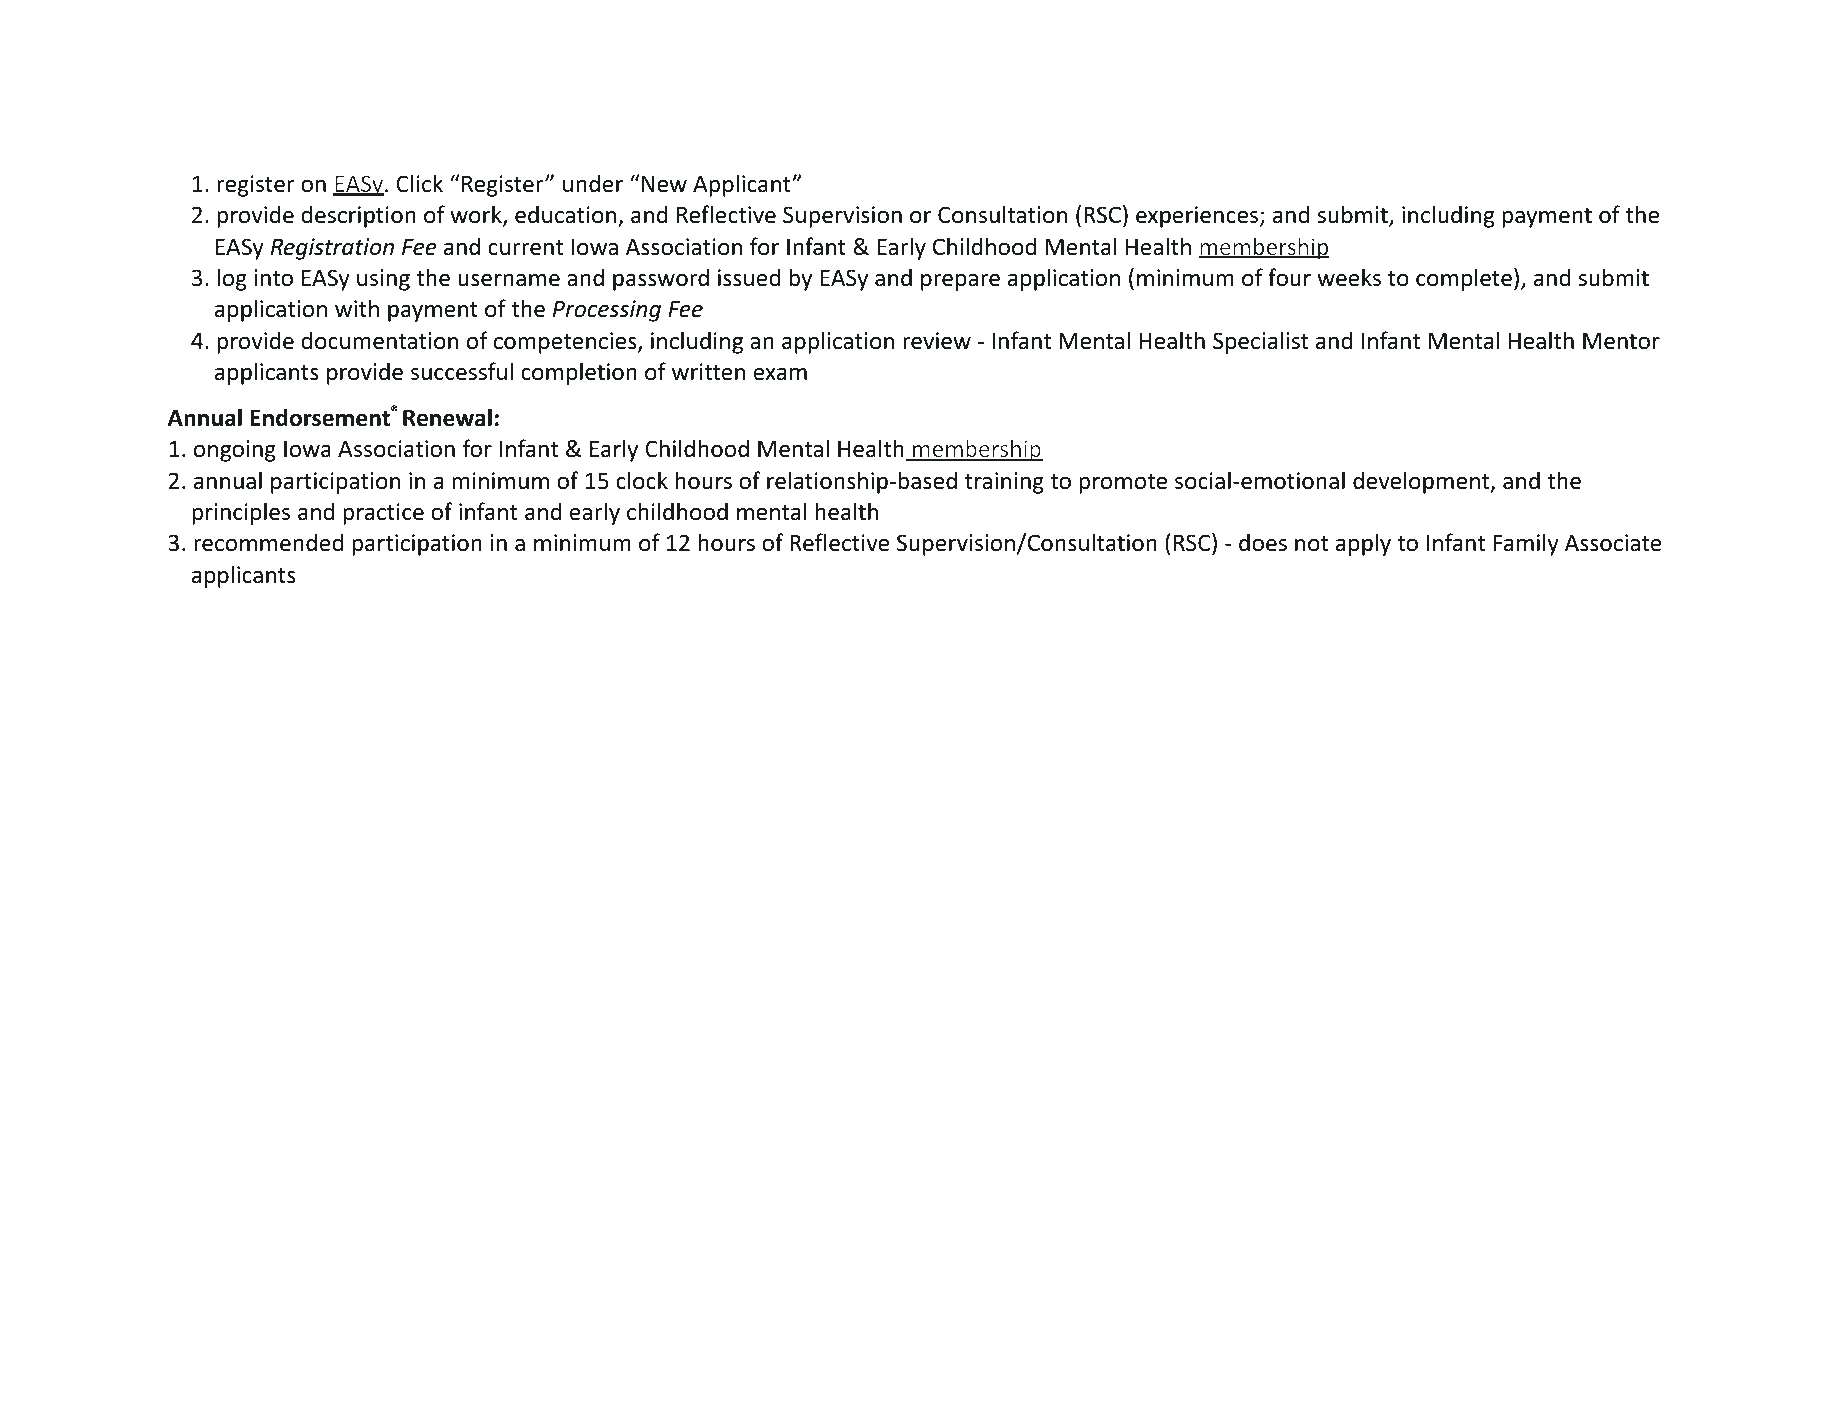 The height and width of the page is (1425, 1844). Describe the element at coordinates (1422, 482) in the page. I see `development` at that location.
